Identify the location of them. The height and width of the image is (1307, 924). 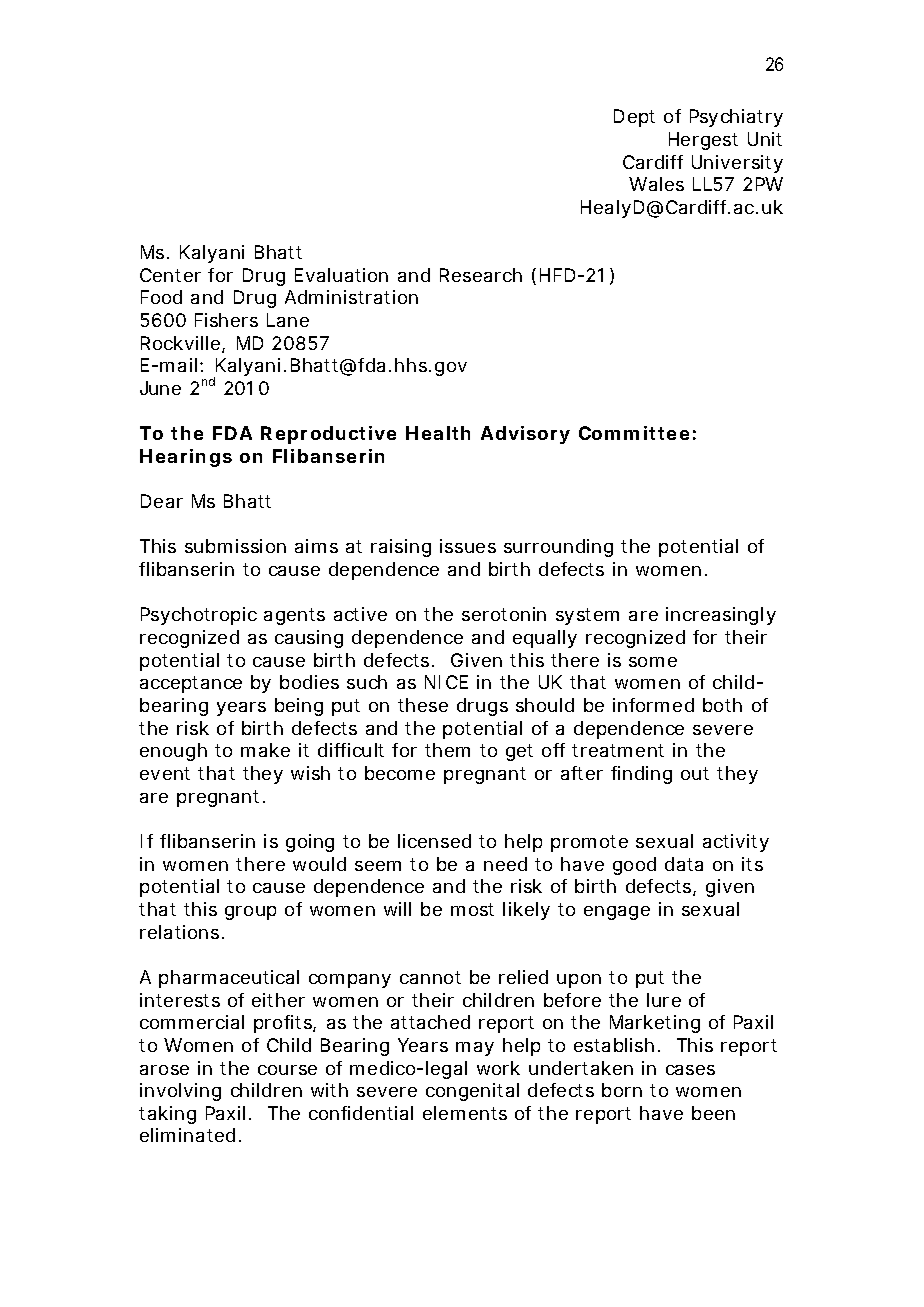
(447, 750).
